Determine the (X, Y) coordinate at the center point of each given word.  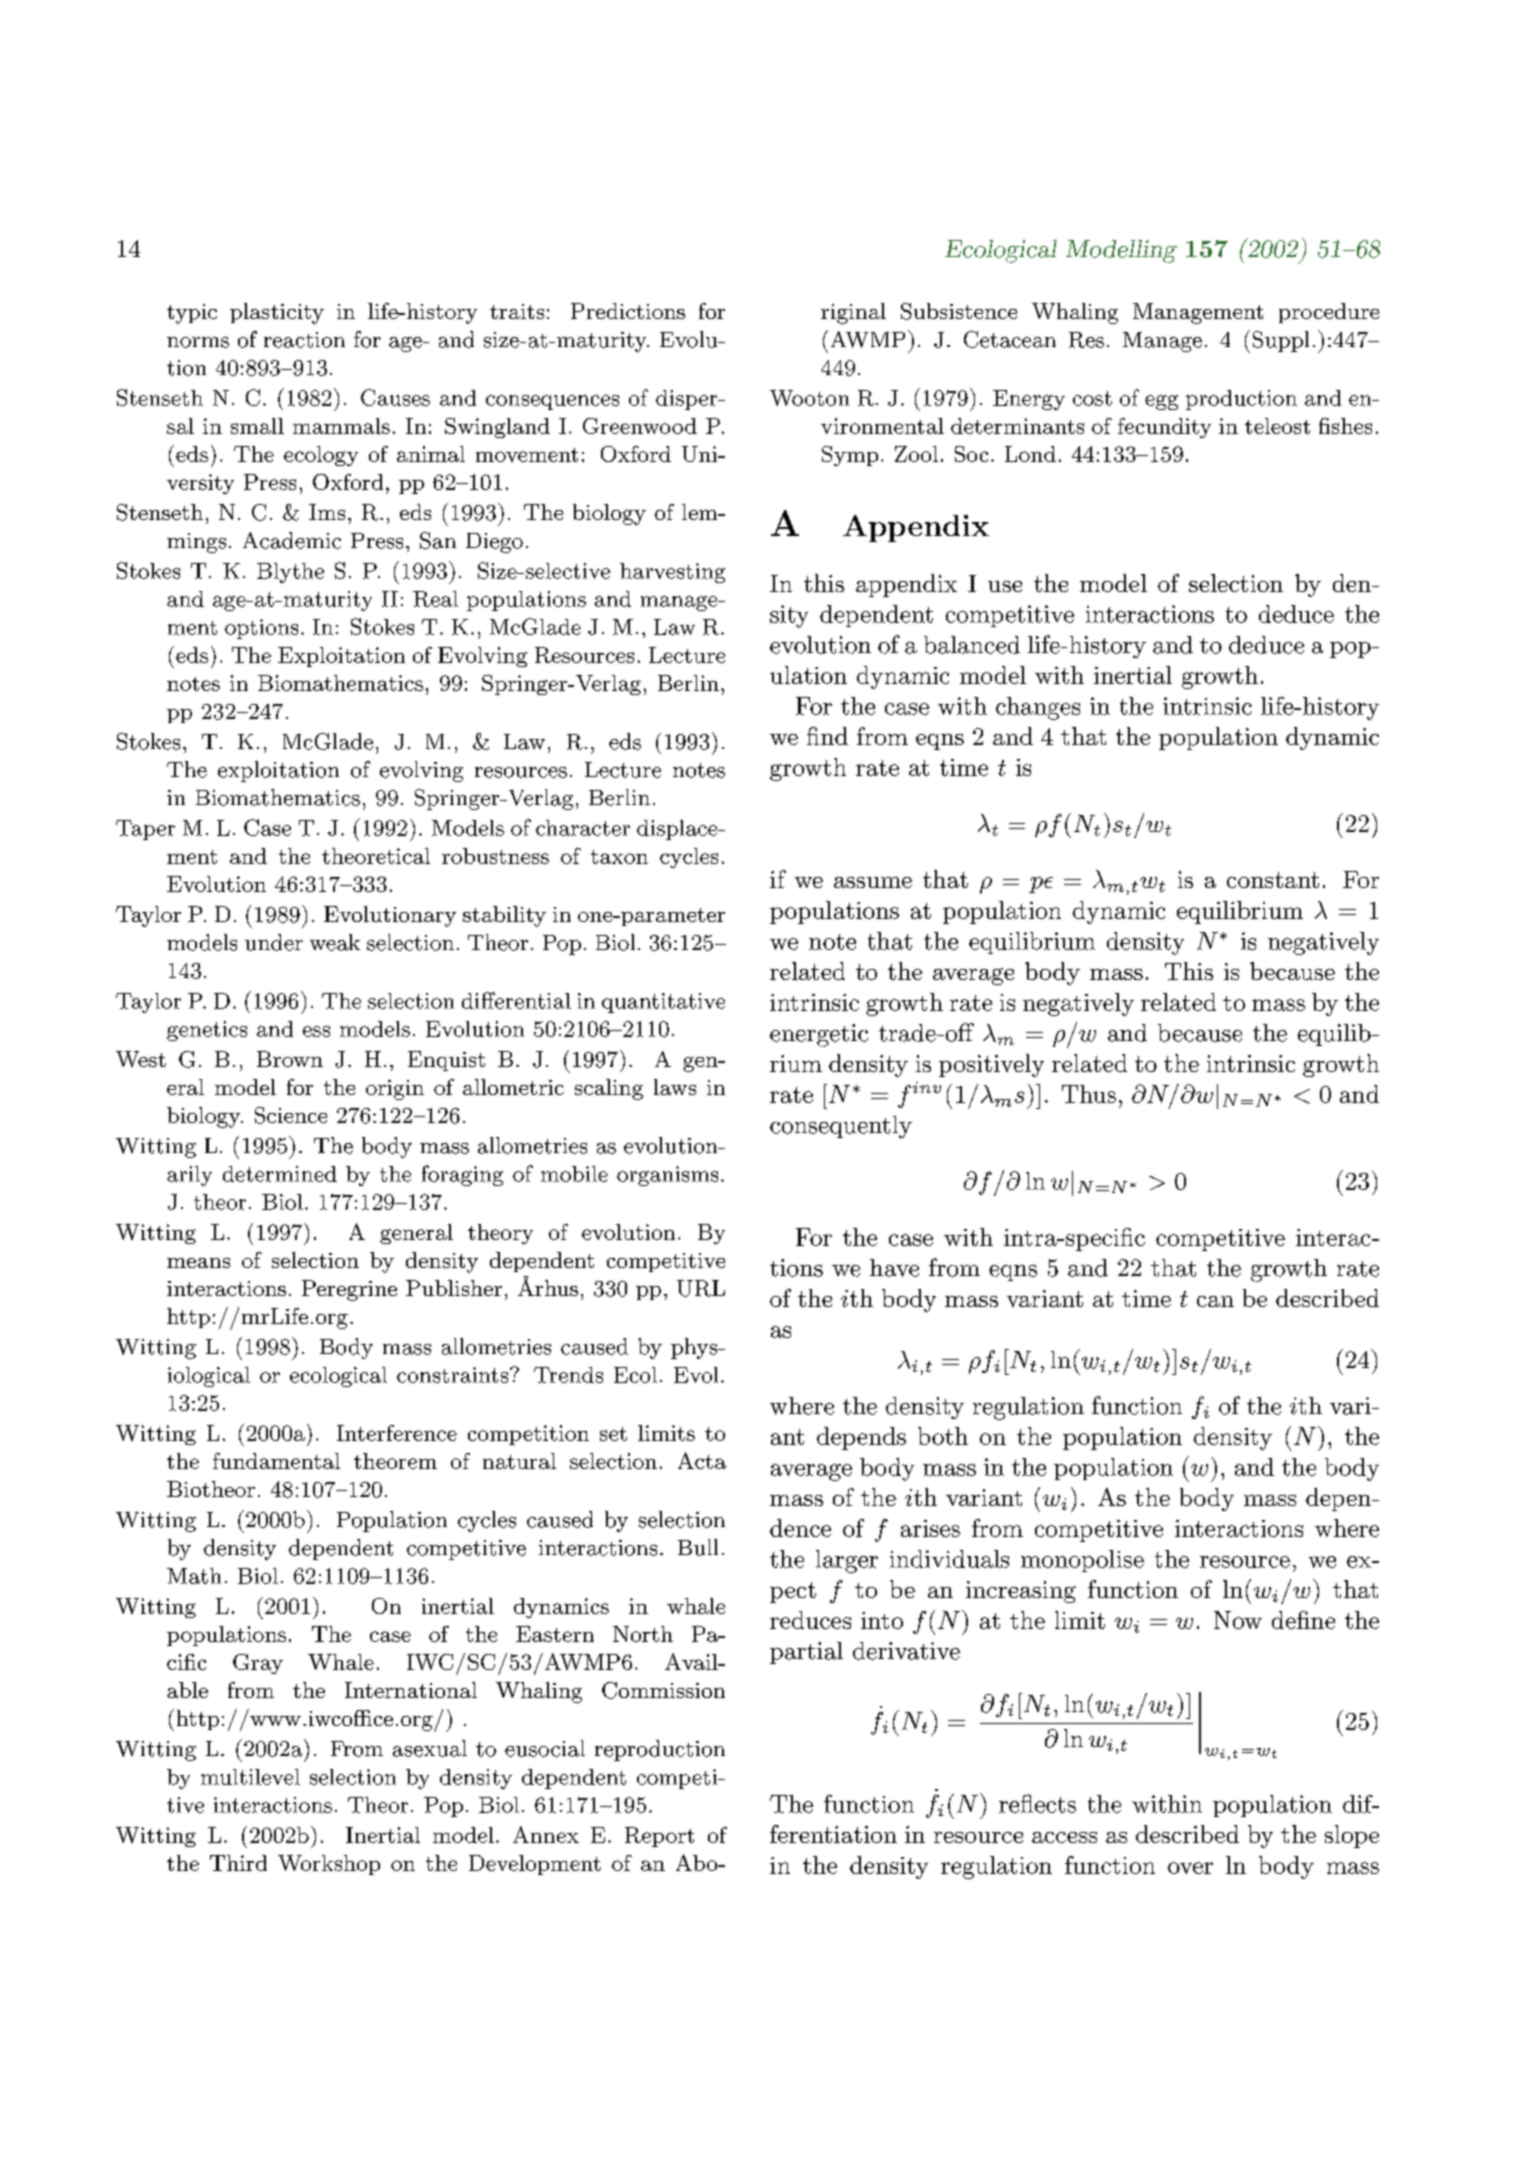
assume (873, 882)
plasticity (277, 313)
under (274, 942)
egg (1161, 402)
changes (1038, 708)
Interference (397, 1433)
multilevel (250, 1777)
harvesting (672, 573)
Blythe (290, 573)
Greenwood (640, 426)
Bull (698, 1547)
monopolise (1082, 1561)
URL (701, 1288)
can (1215, 1301)
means (198, 1263)
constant (1273, 880)
